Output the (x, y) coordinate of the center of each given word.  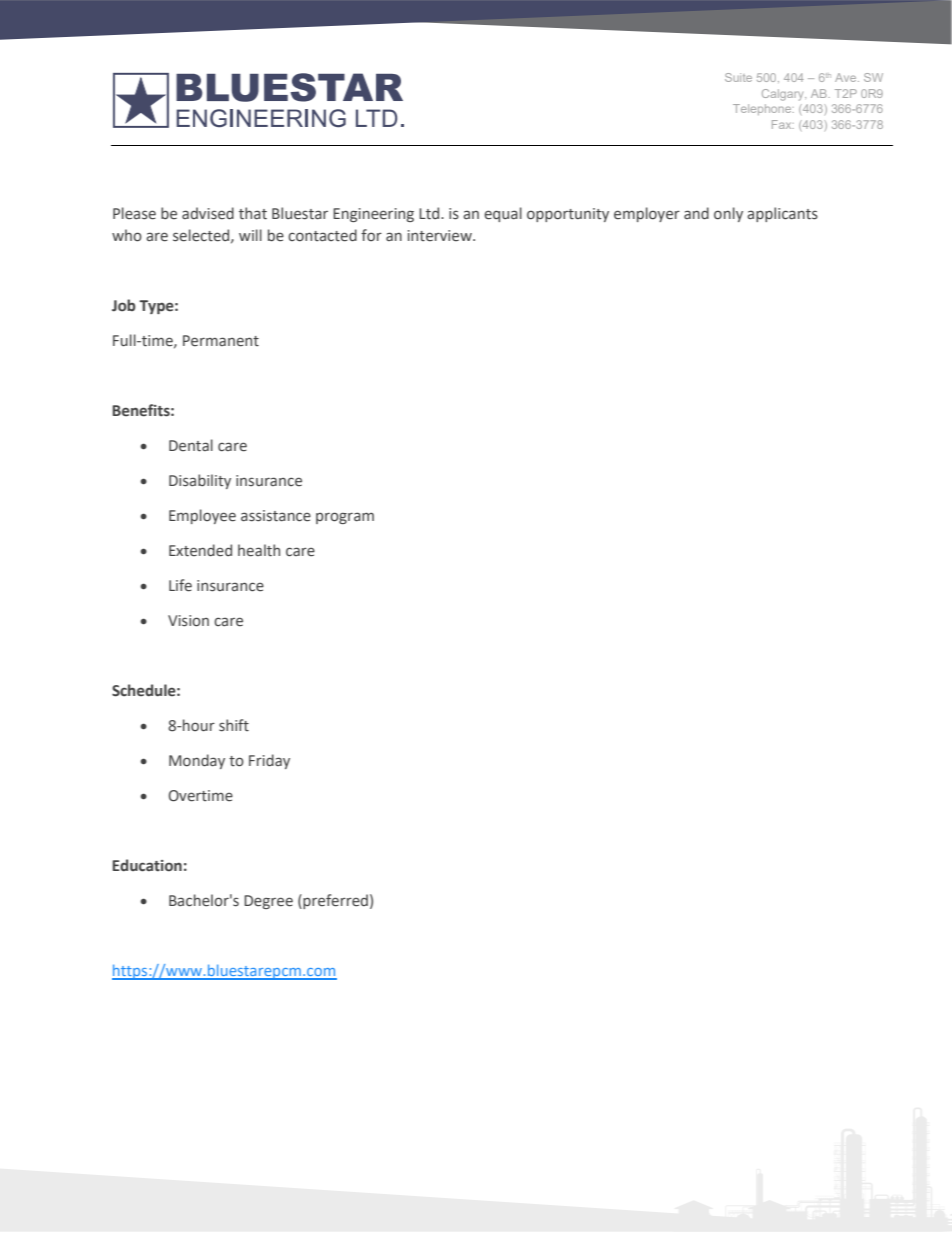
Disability (200, 481)
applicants (782, 214)
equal (503, 214)
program (345, 518)
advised (208, 213)
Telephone (763, 109)
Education (147, 865)
